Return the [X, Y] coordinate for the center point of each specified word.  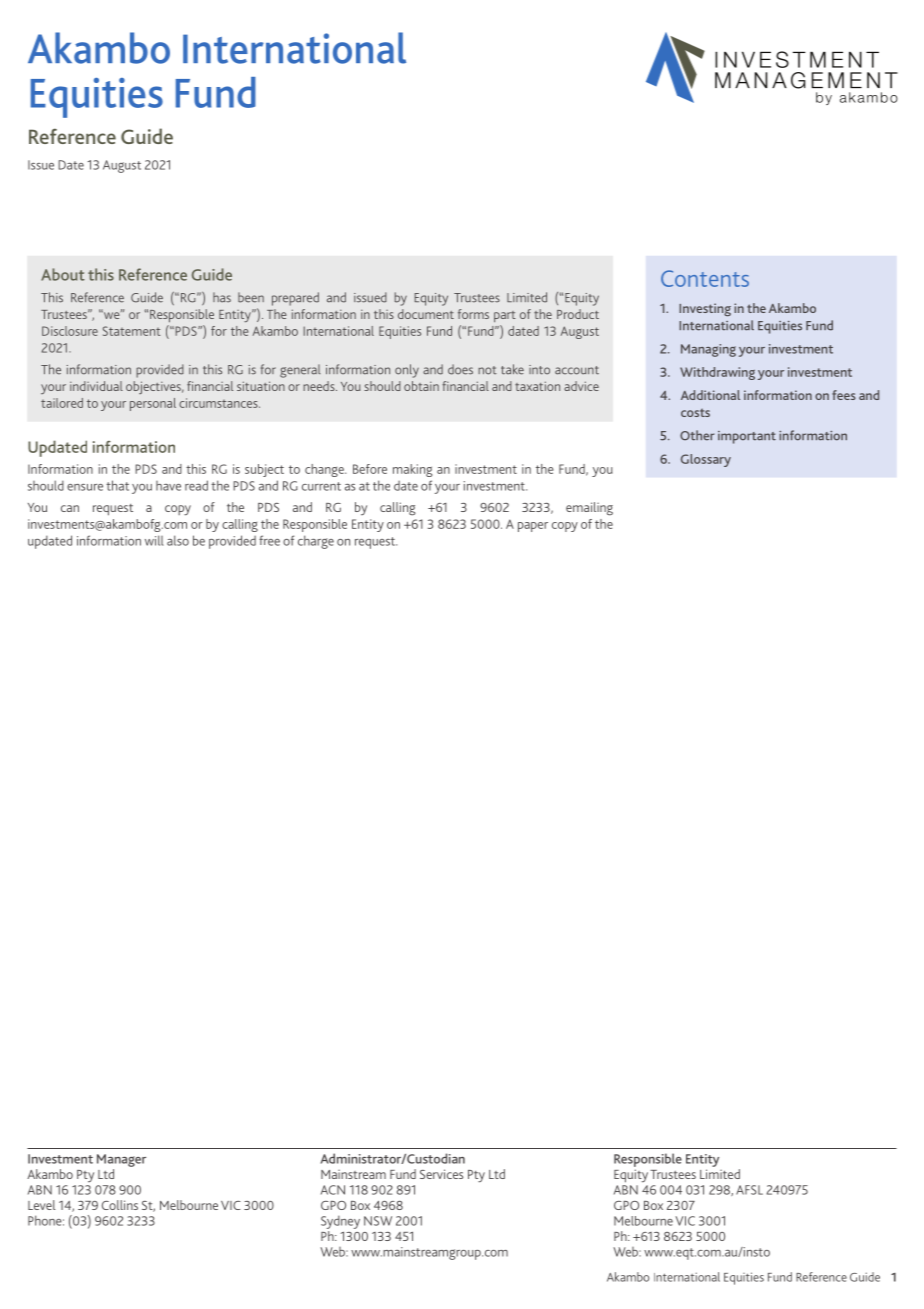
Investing [705, 309]
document [426, 314]
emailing [589, 509]
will [154, 540]
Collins [120, 1205]
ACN [333, 1190]
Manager [121, 1160]
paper [533, 527]
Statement [131, 331]
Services [441, 1174]
